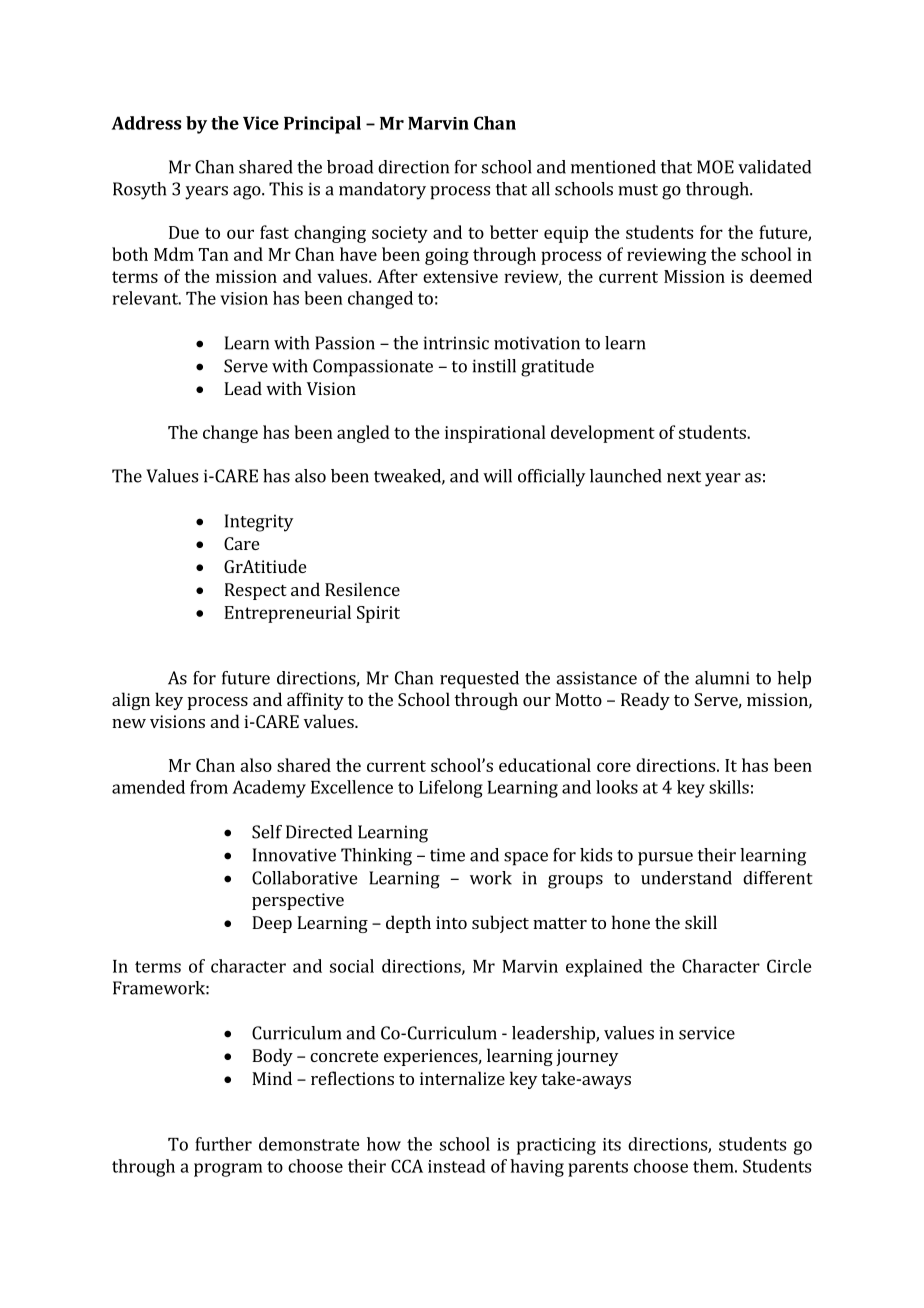  Describe the element at coordinates (382, 191) in the screenshot. I see `mandatory` at that location.
